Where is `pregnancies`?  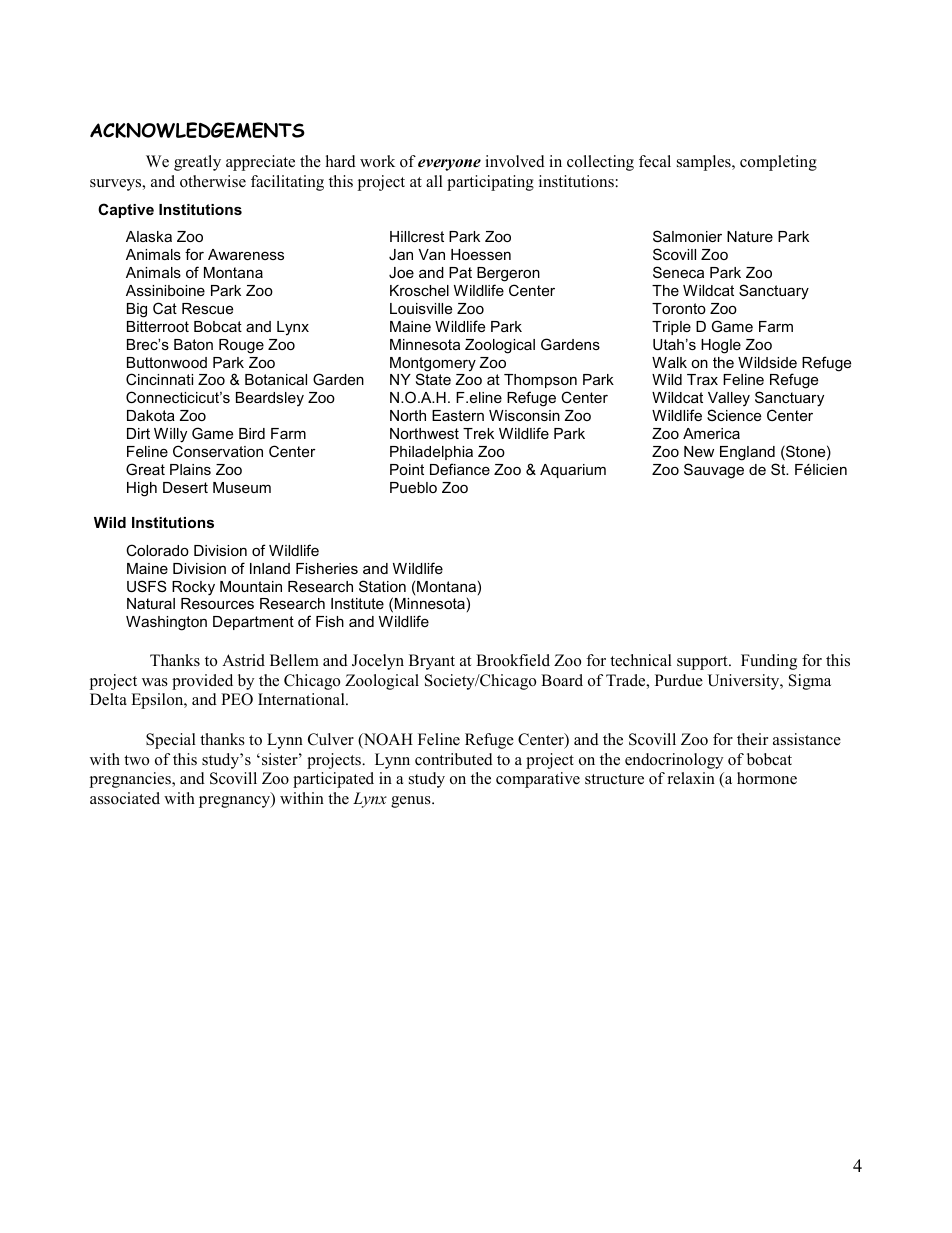 pregnancies is located at coordinates (131, 780).
